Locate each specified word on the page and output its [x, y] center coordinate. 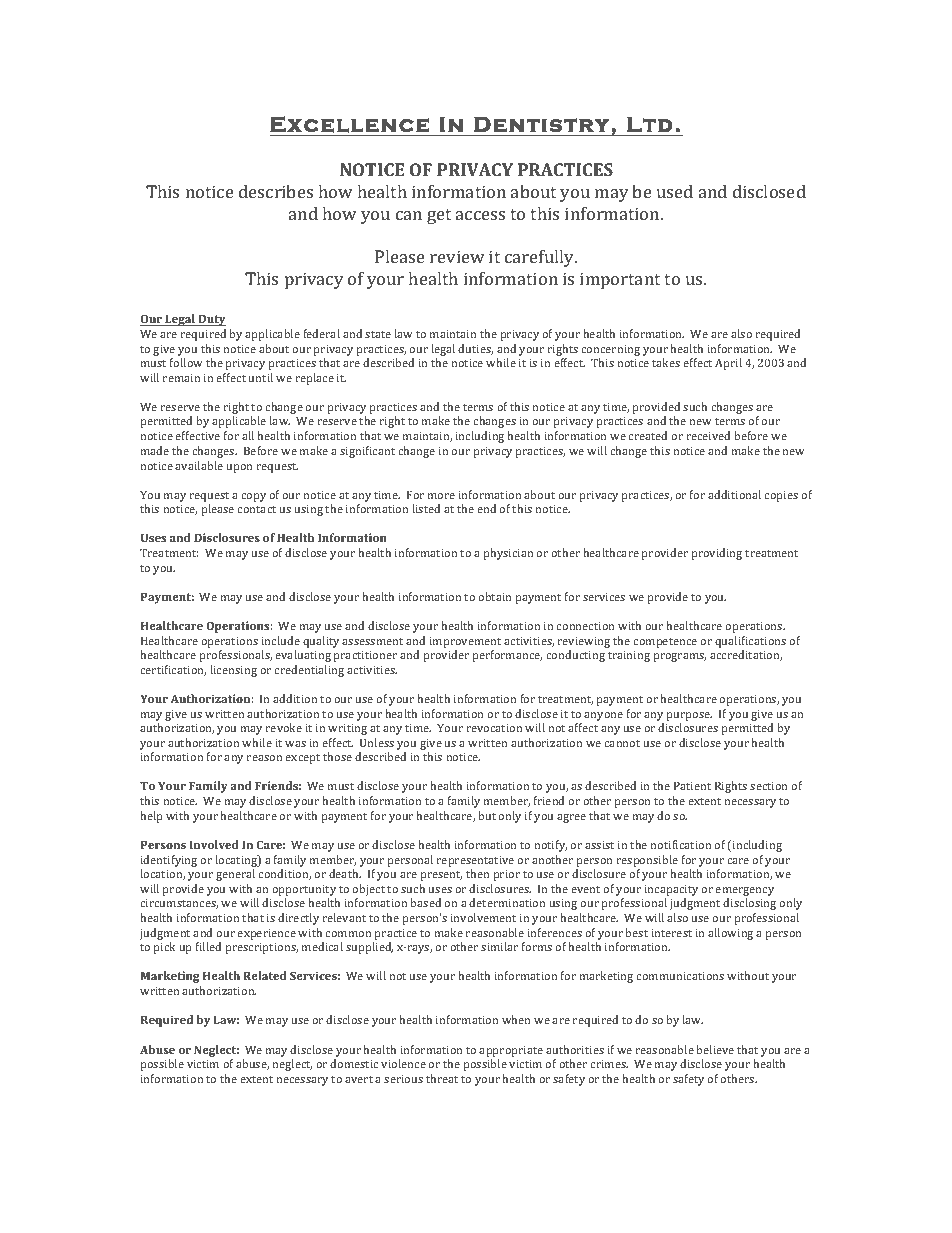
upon [239, 468]
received [708, 435]
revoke [283, 727]
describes [276, 191]
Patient [692, 785]
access [480, 215]
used [675, 191]
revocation [494, 728]
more [441, 496]
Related [265, 975]
